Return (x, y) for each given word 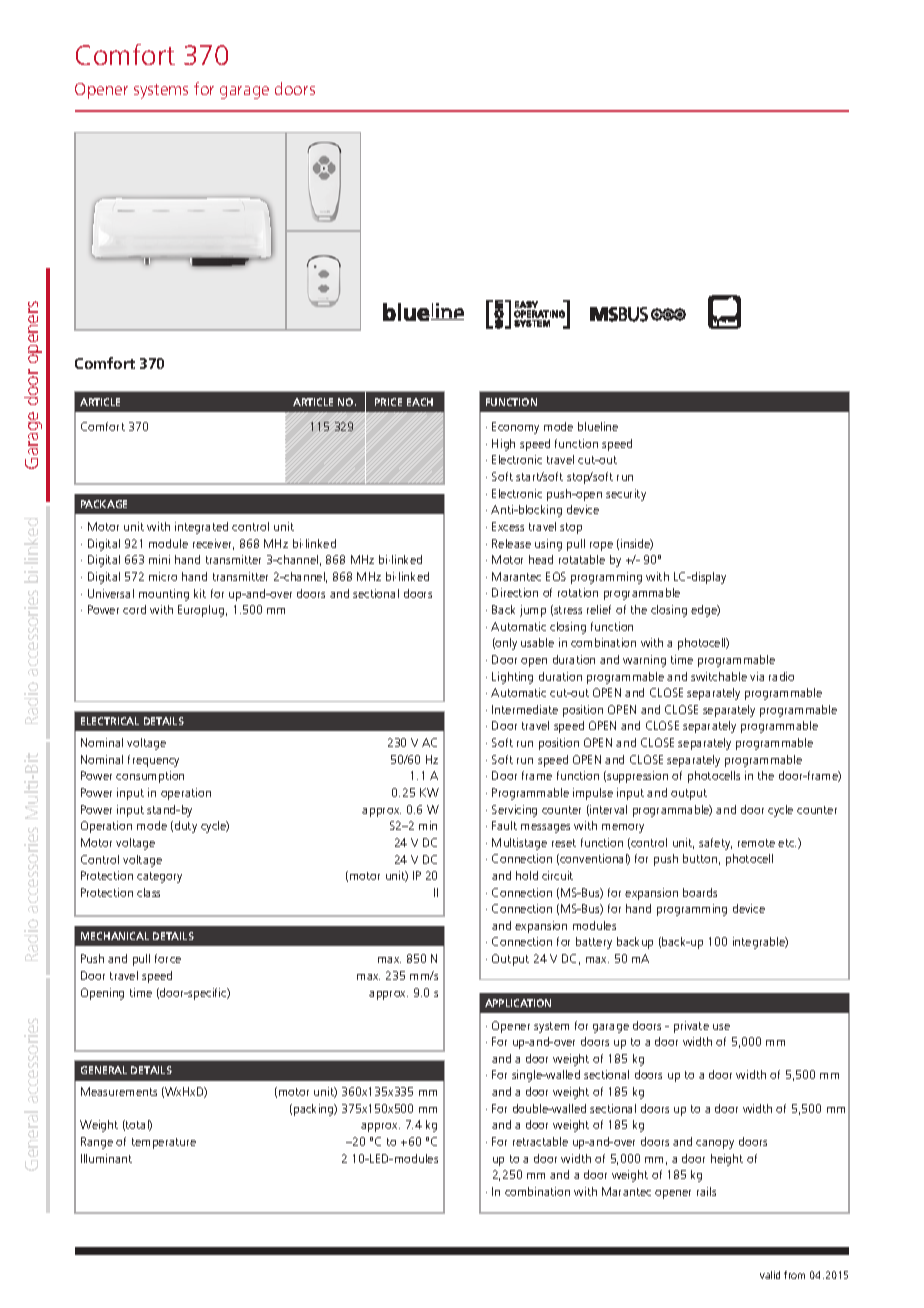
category (159, 877)
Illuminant (106, 1158)
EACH (420, 402)
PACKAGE (104, 504)
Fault (504, 825)
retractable (540, 1141)
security (626, 495)
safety (715, 844)
